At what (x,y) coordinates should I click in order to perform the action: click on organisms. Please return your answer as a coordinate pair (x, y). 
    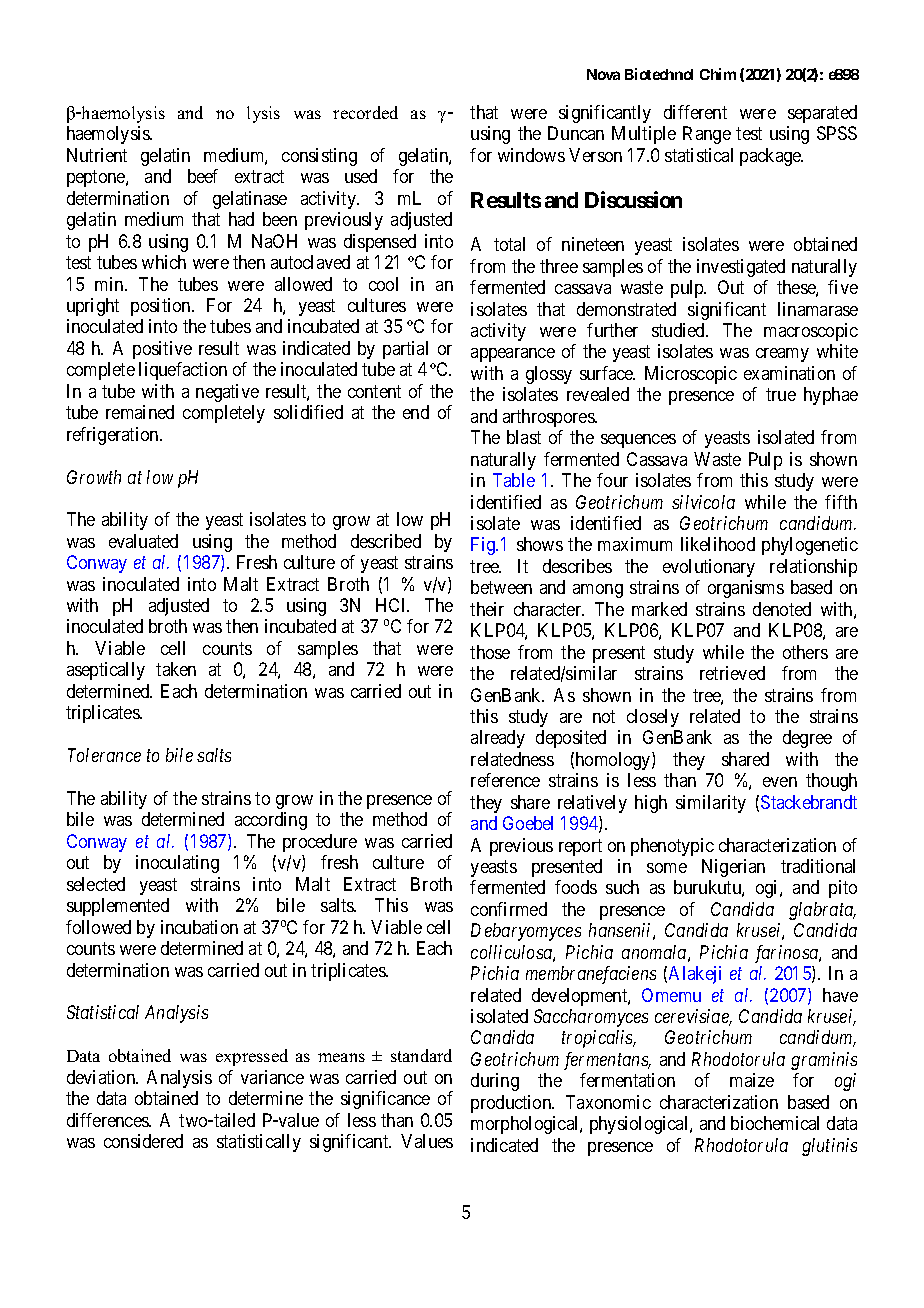
    Looking at the image, I should click on (746, 589).
